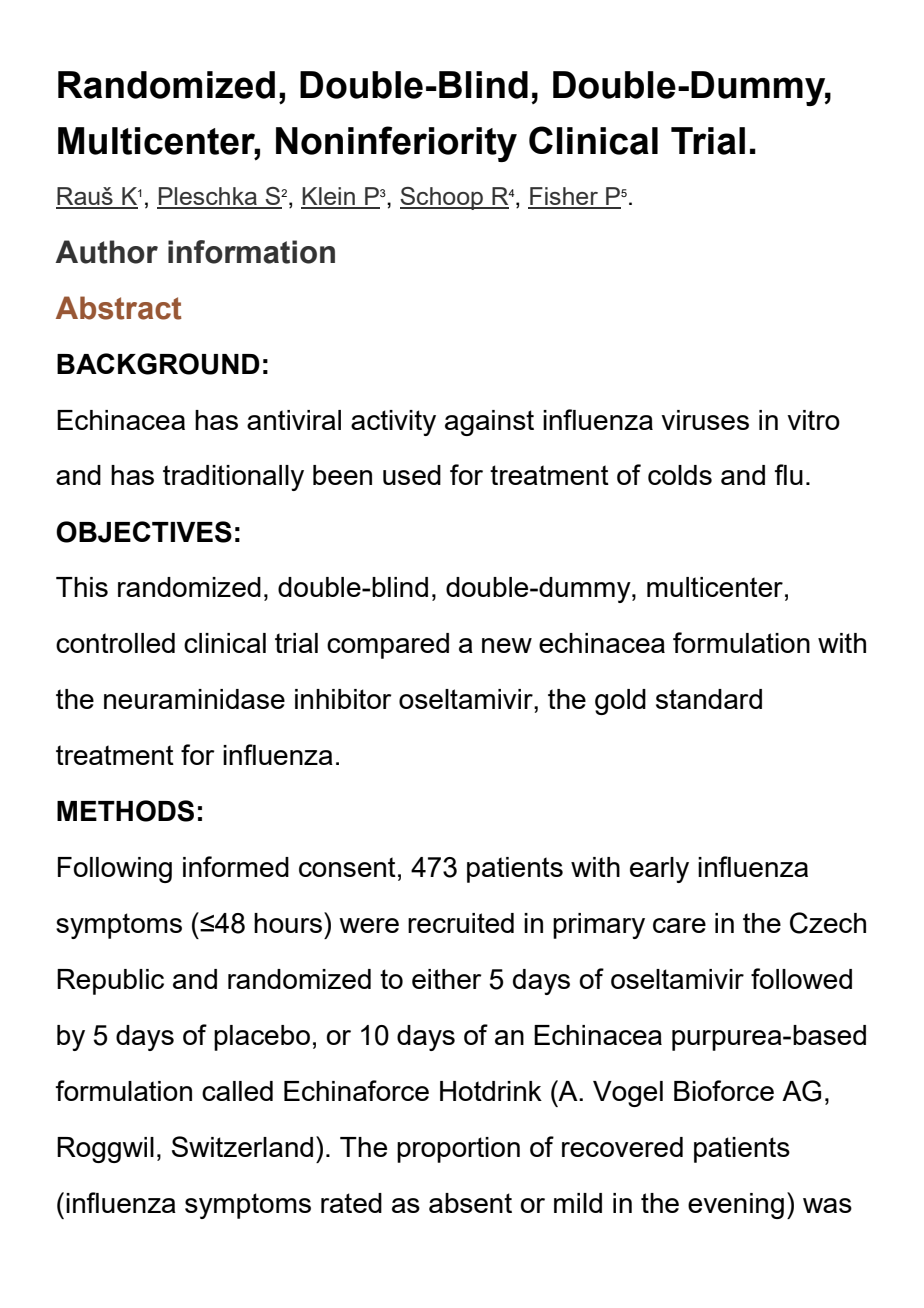 The width and height of the screenshot is (924, 1308). What do you see at coordinates (119, 308) in the screenshot?
I see `Abstract` at bounding box center [119, 308].
